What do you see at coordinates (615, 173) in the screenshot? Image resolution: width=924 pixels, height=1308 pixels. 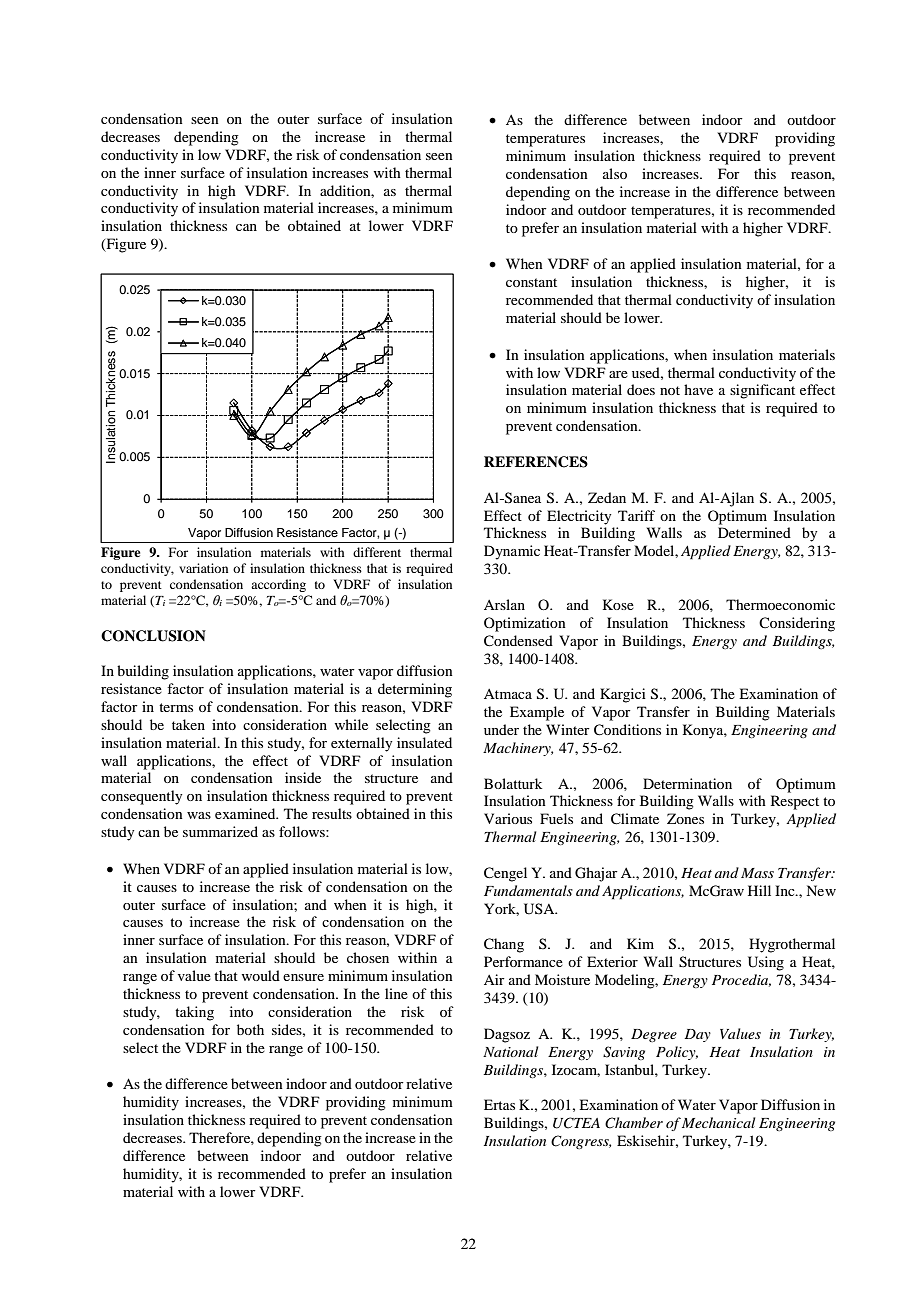 I see `also` at bounding box center [615, 173].
